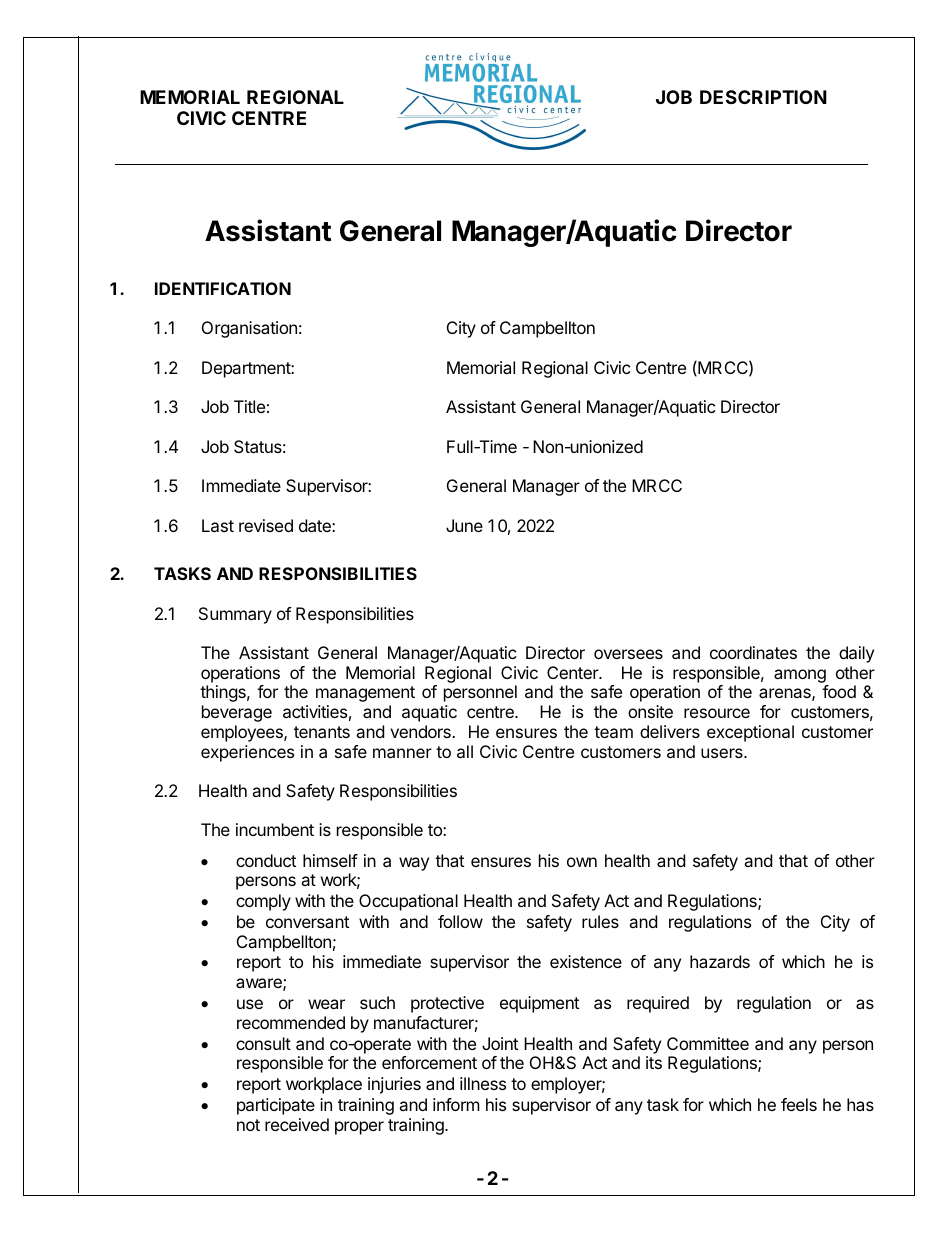  What do you see at coordinates (753, 652) in the screenshot?
I see `coordinates` at bounding box center [753, 652].
